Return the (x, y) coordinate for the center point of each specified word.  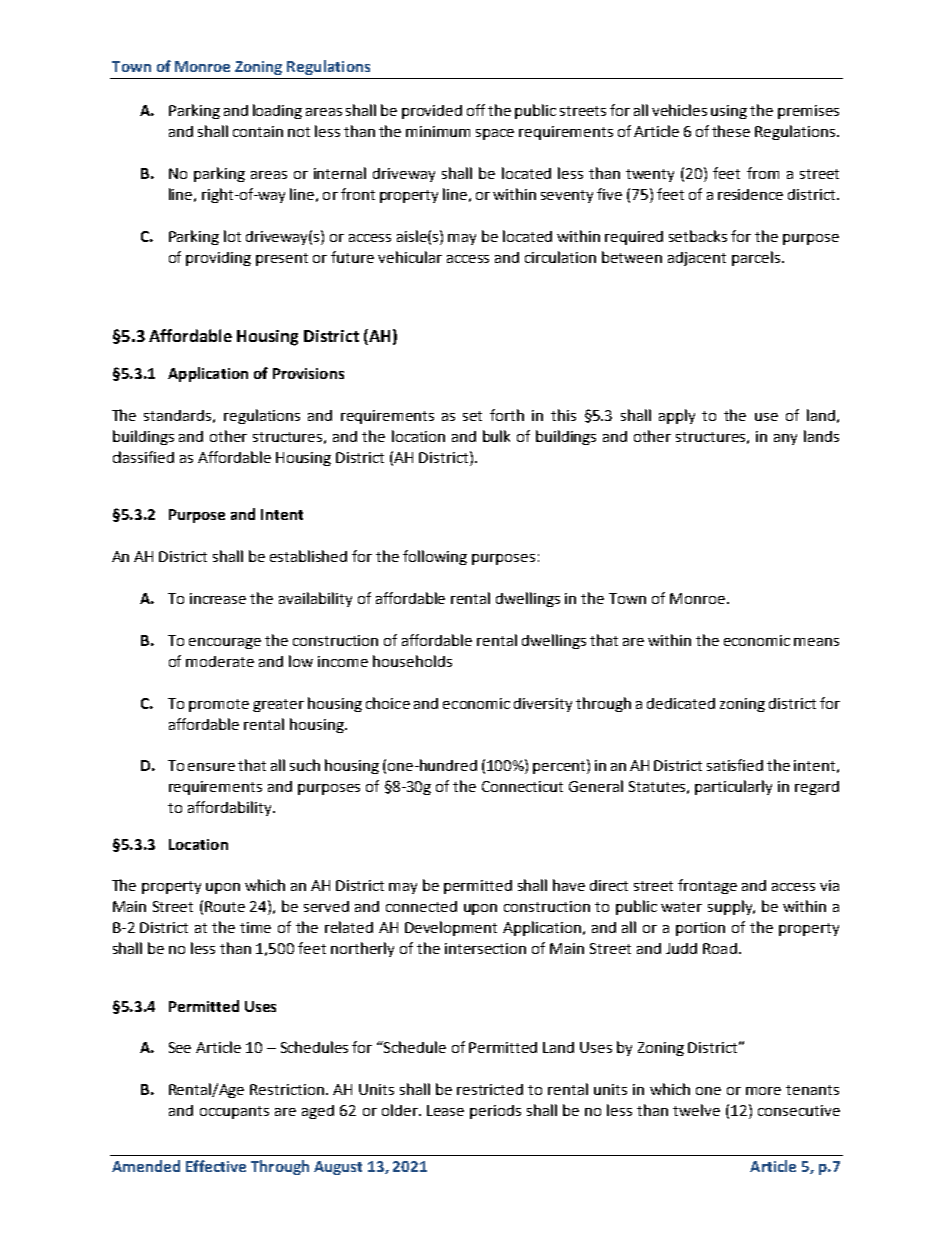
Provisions (308, 373)
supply (731, 907)
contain (258, 131)
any (785, 439)
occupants (234, 1112)
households (412, 661)
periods (495, 1112)
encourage (225, 643)
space (495, 134)
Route (225, 906)
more (763, 1091)
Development (451, 928)
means (816, 642)
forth (507, 415)
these (731, 131)
